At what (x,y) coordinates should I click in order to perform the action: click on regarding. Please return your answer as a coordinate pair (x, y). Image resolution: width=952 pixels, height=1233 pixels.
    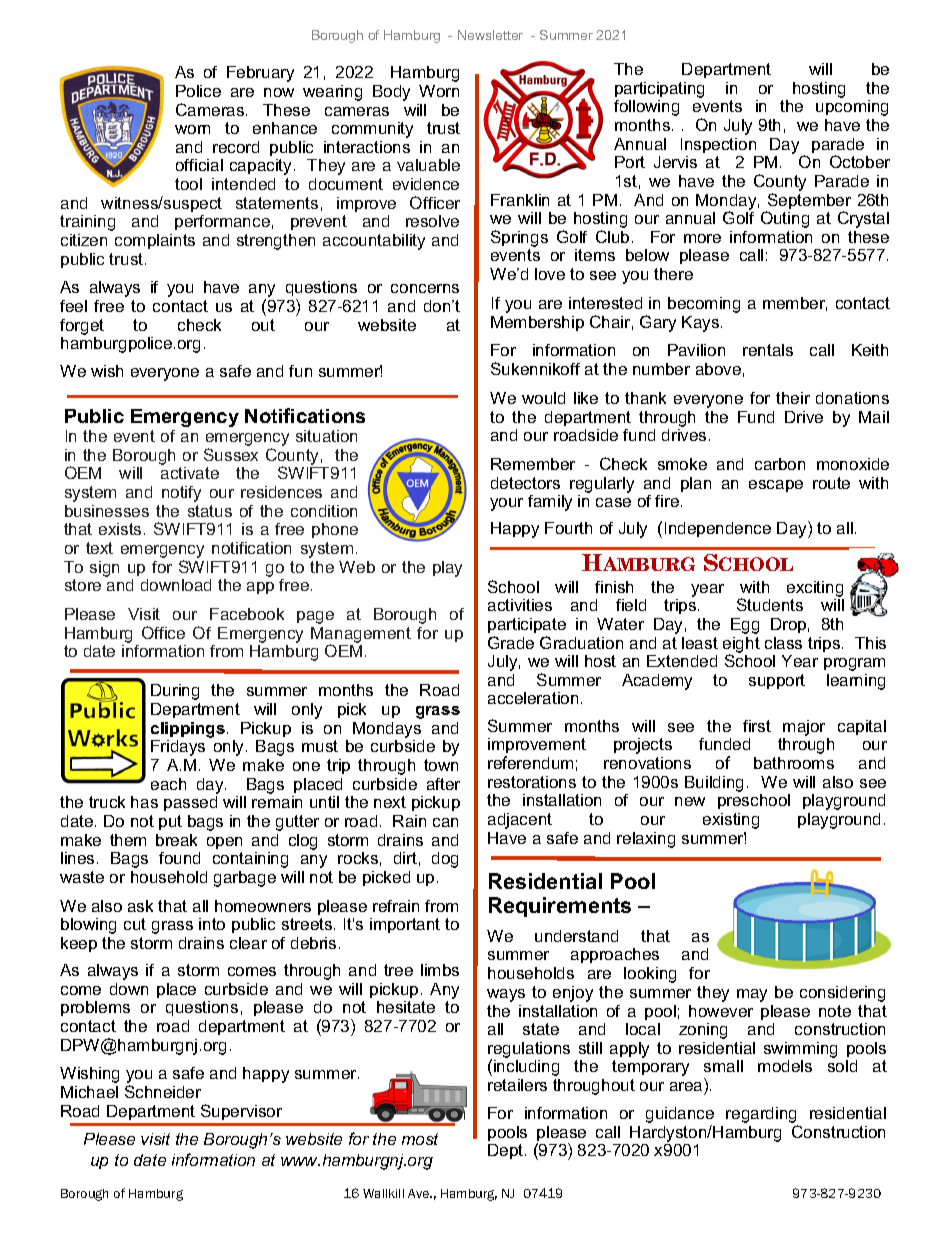
    Looking at the image, I should click on (762, 1116).
